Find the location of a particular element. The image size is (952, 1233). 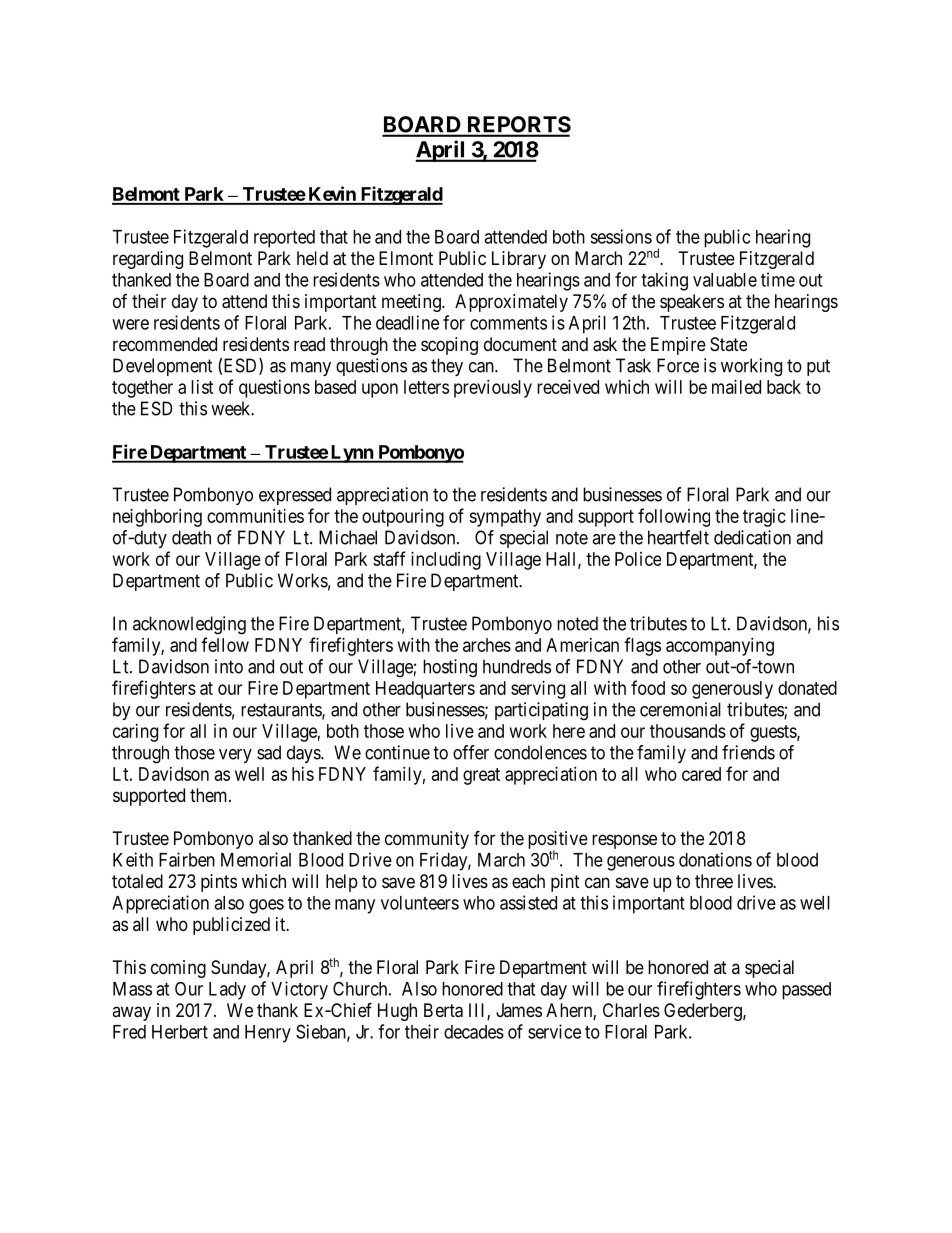

Library is located at coordinates (519, 260).
